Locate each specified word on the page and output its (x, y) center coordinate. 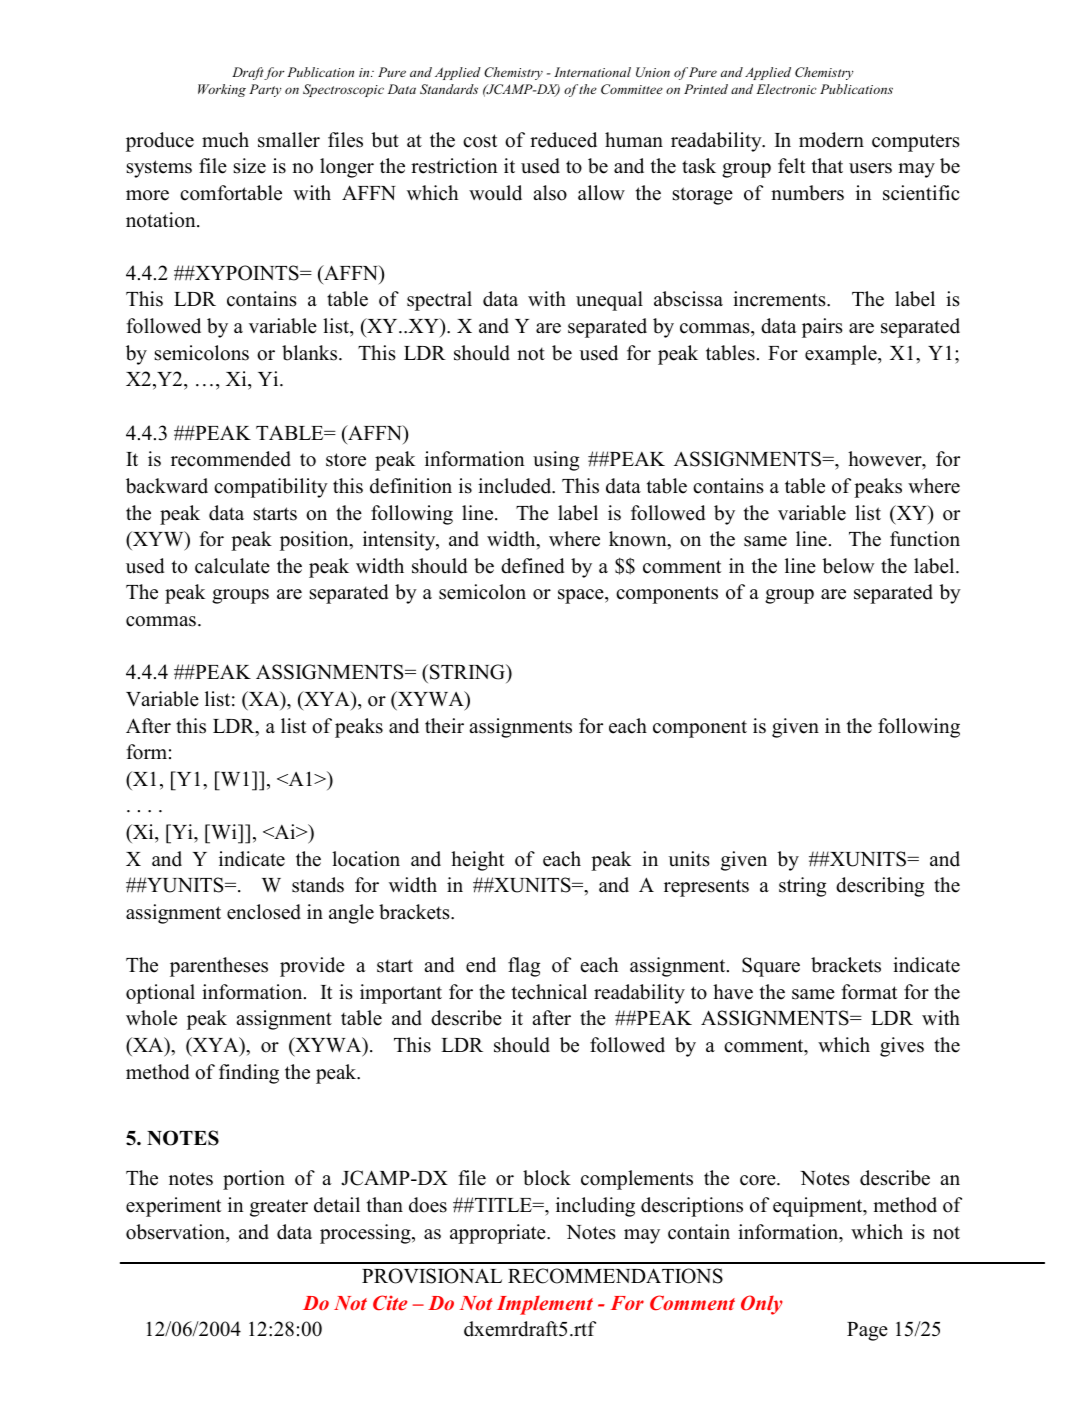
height (477, 861)
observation (176, 1232)
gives (902, 1047)
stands (318, 885)
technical (549, 992)
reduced (563, 140)
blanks (311, 353)
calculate (232, 566)
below (848, 566)
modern (831, 140)
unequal (609, 301)
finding (249, 1074)
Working (222, 90)
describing (880, 887)
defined (532, 566)
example (842, 355)
